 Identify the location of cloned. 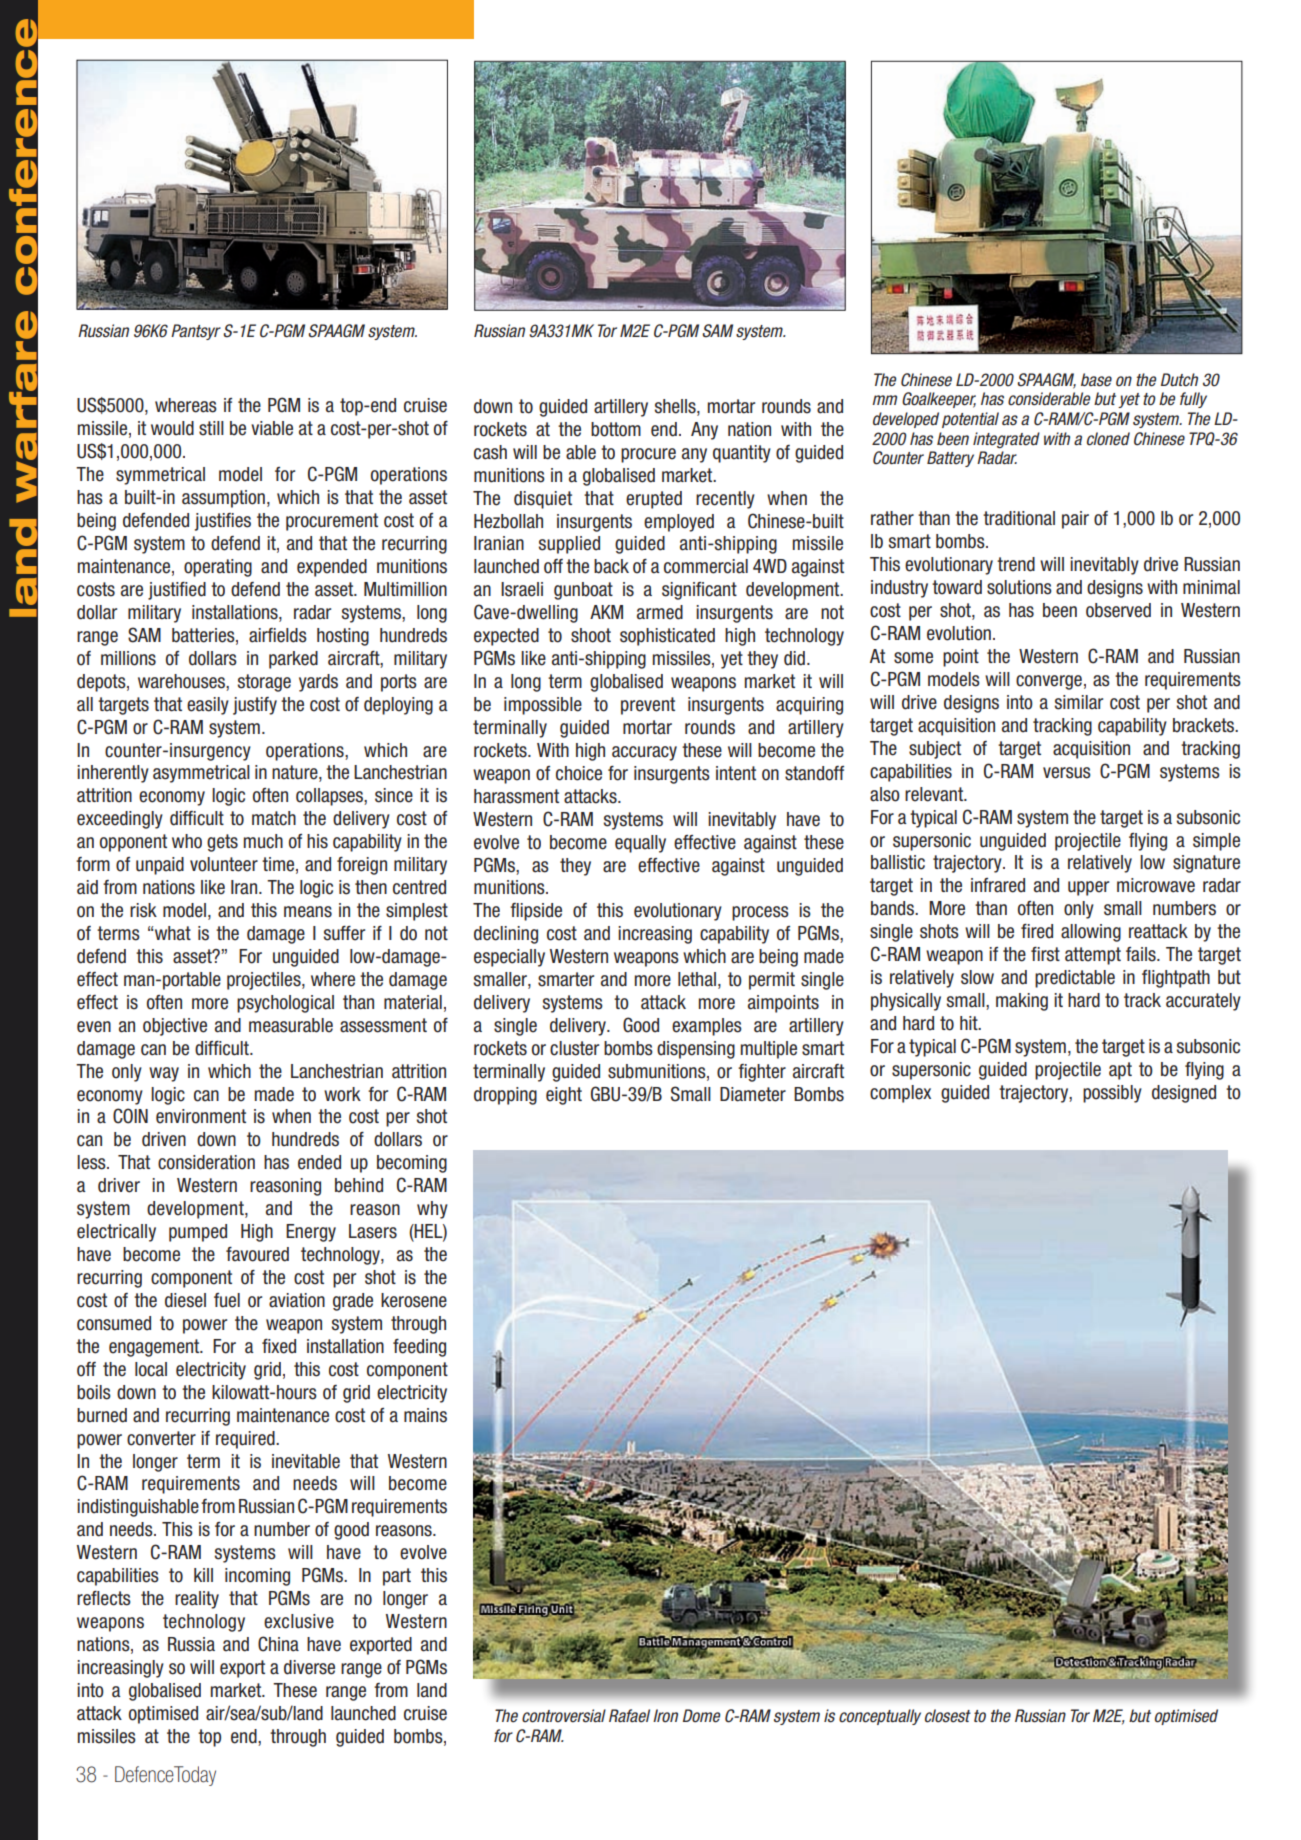
(1108, 439).
